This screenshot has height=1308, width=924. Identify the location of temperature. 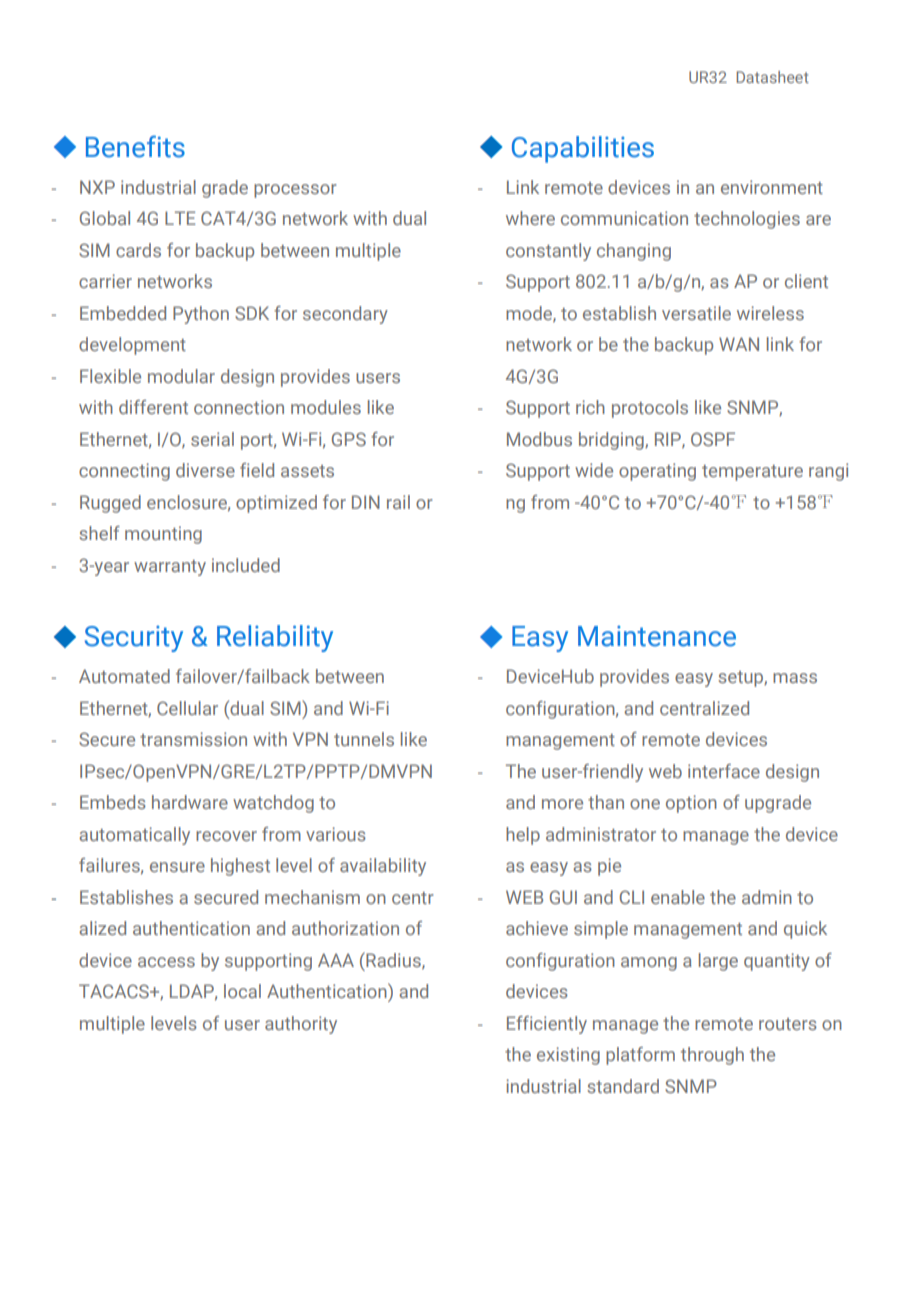
(752, 473).
